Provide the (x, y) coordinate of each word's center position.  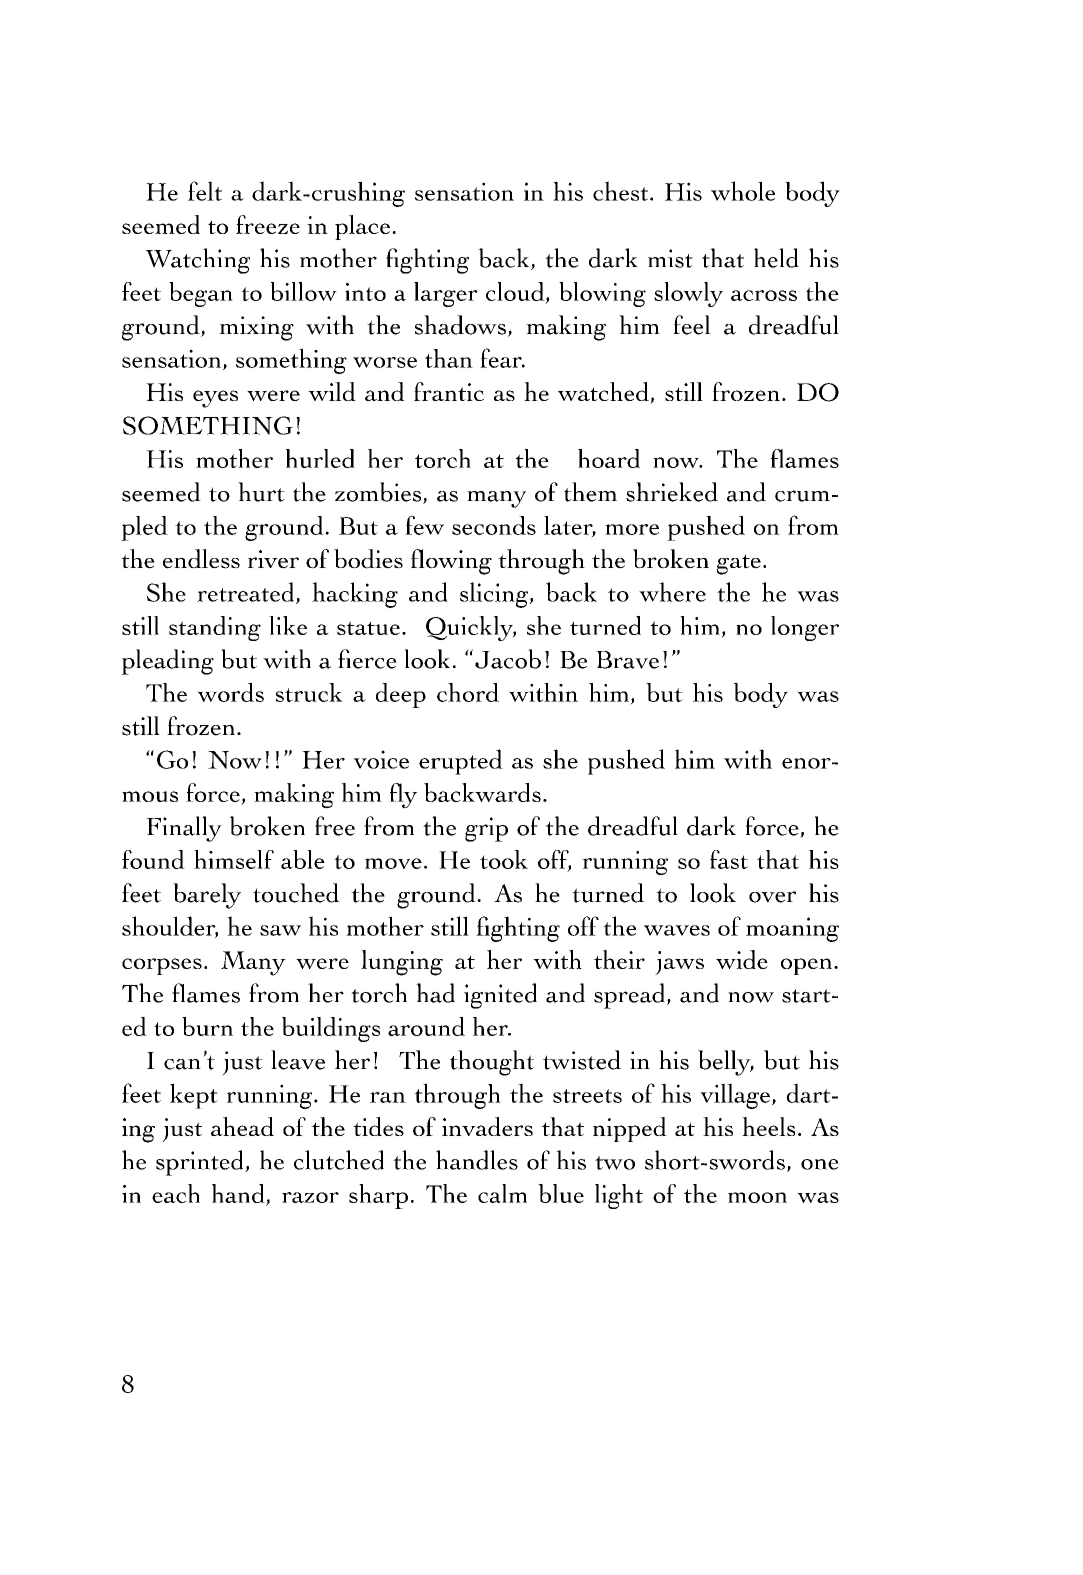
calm (502, 1193)
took (504, 859)
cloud (516, 292)
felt (205, 191)
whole (743, 191)
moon (757, 1197)
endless (201, 559)
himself (234, 859)
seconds (494, 525)
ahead (242, 1126)
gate (739, 564)
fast (729, 859)
